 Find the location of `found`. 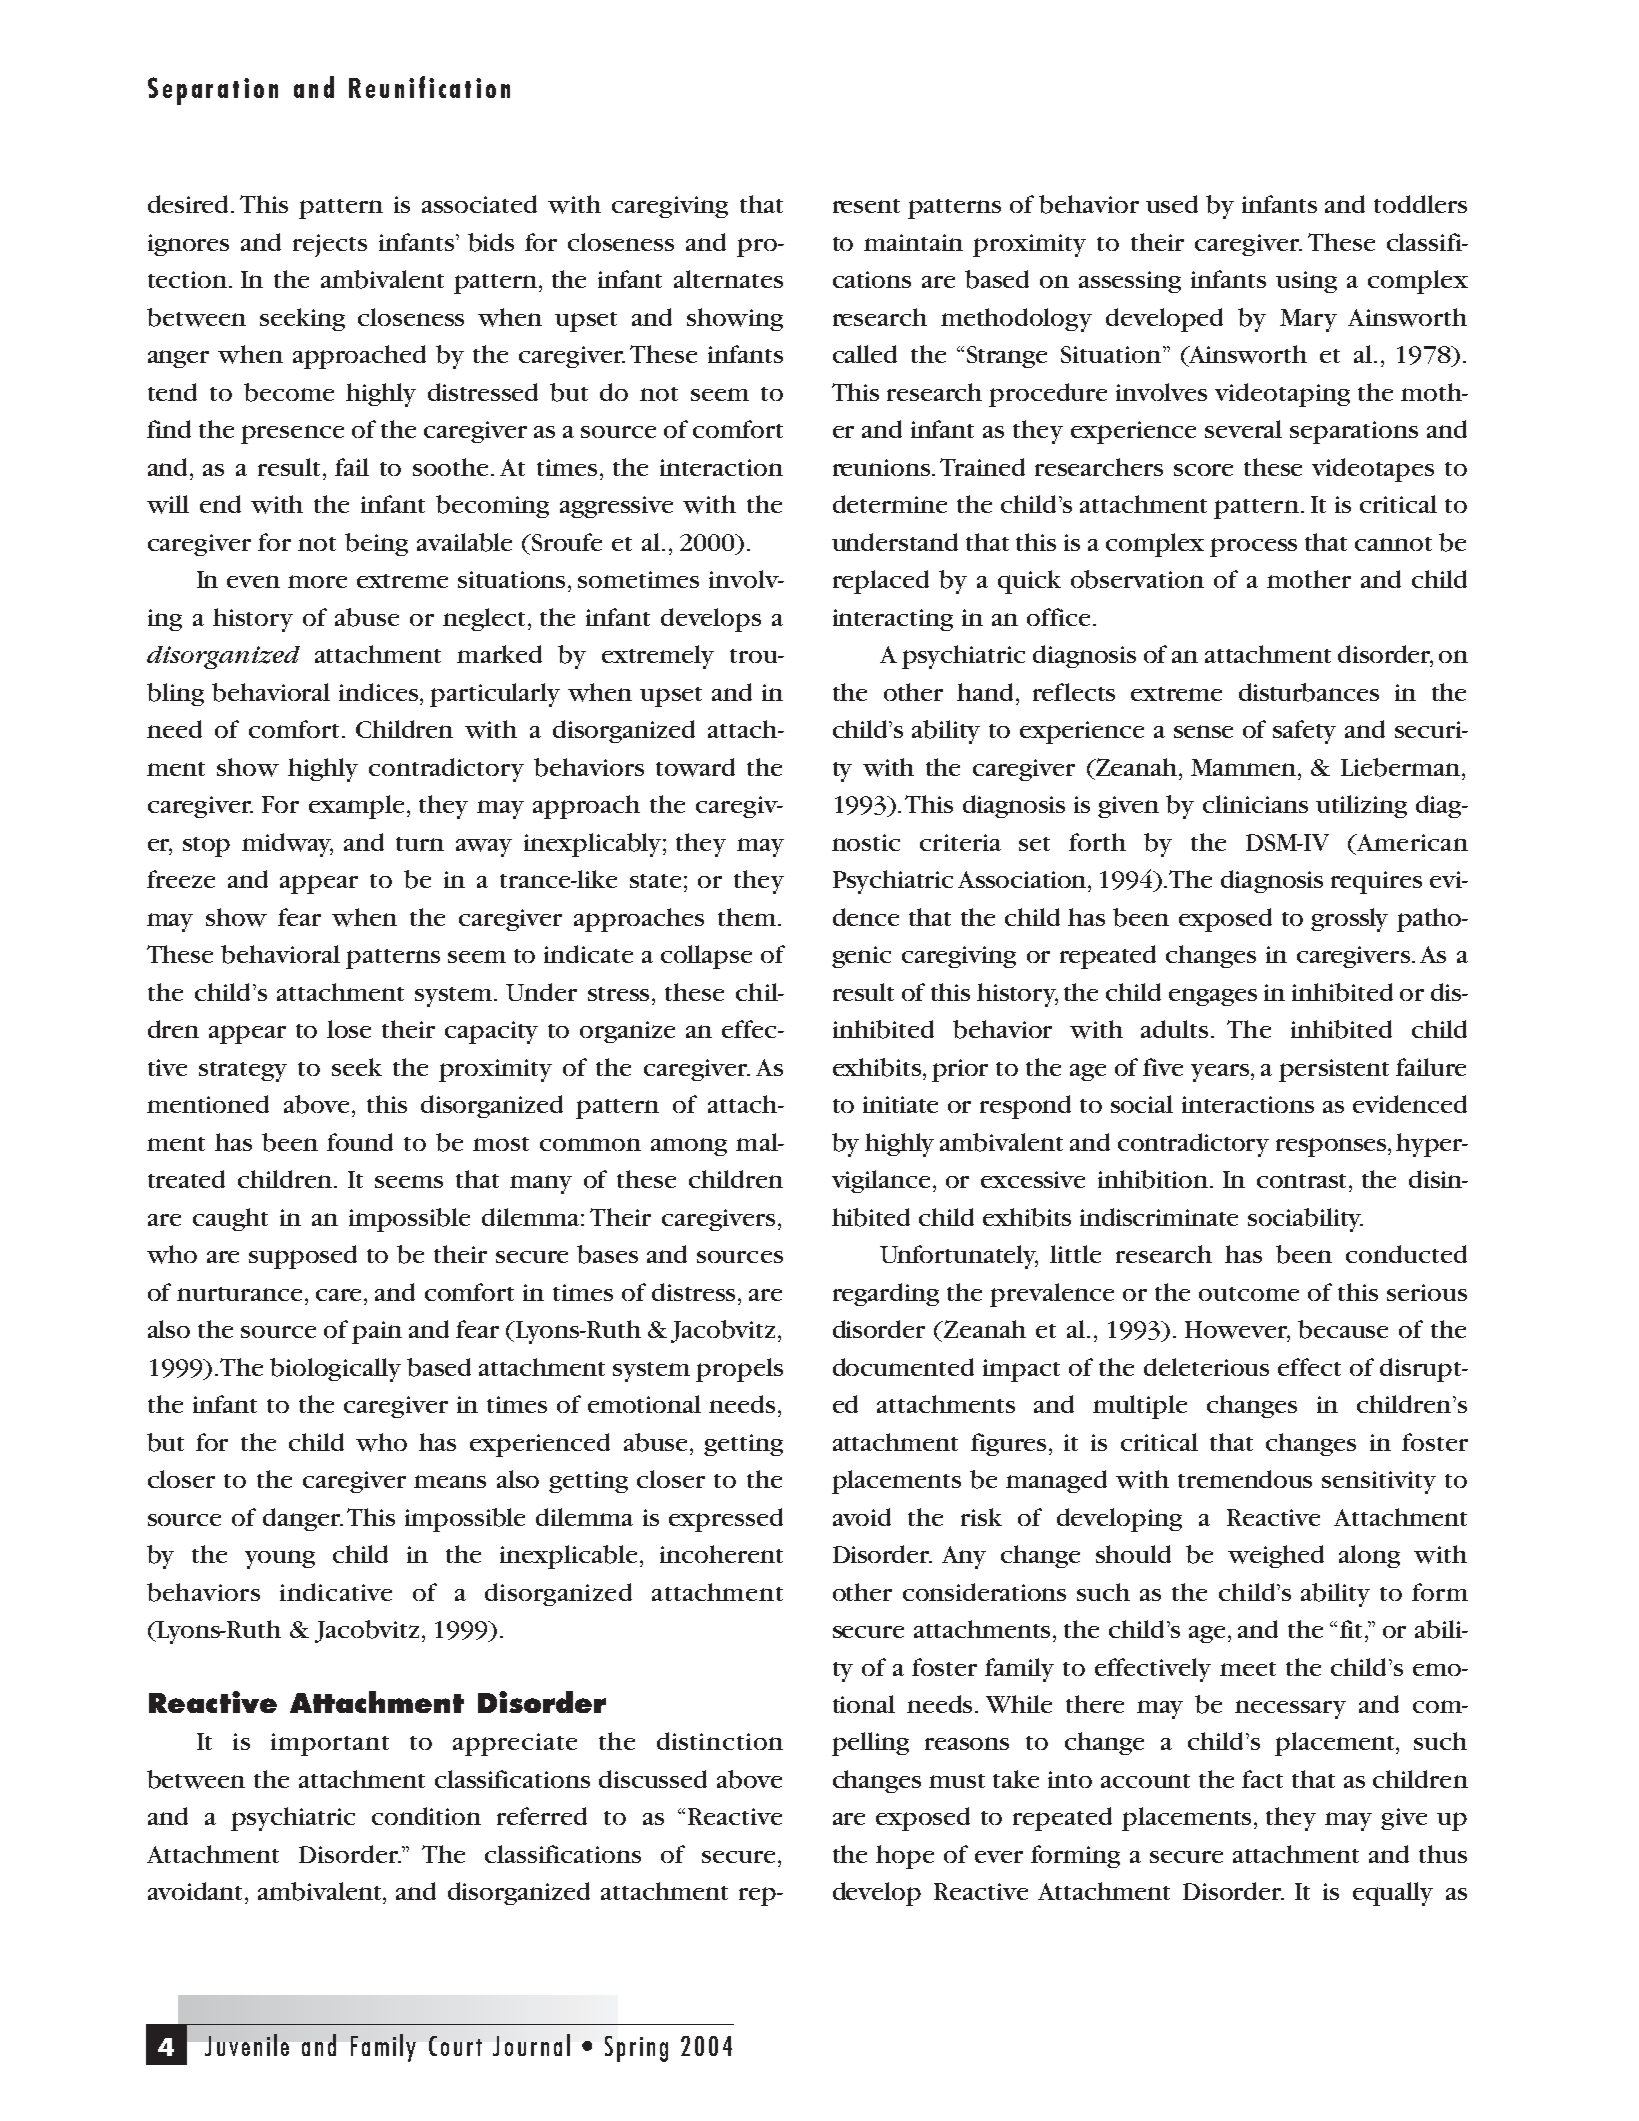

found is located at coordinates (360, 1142).
